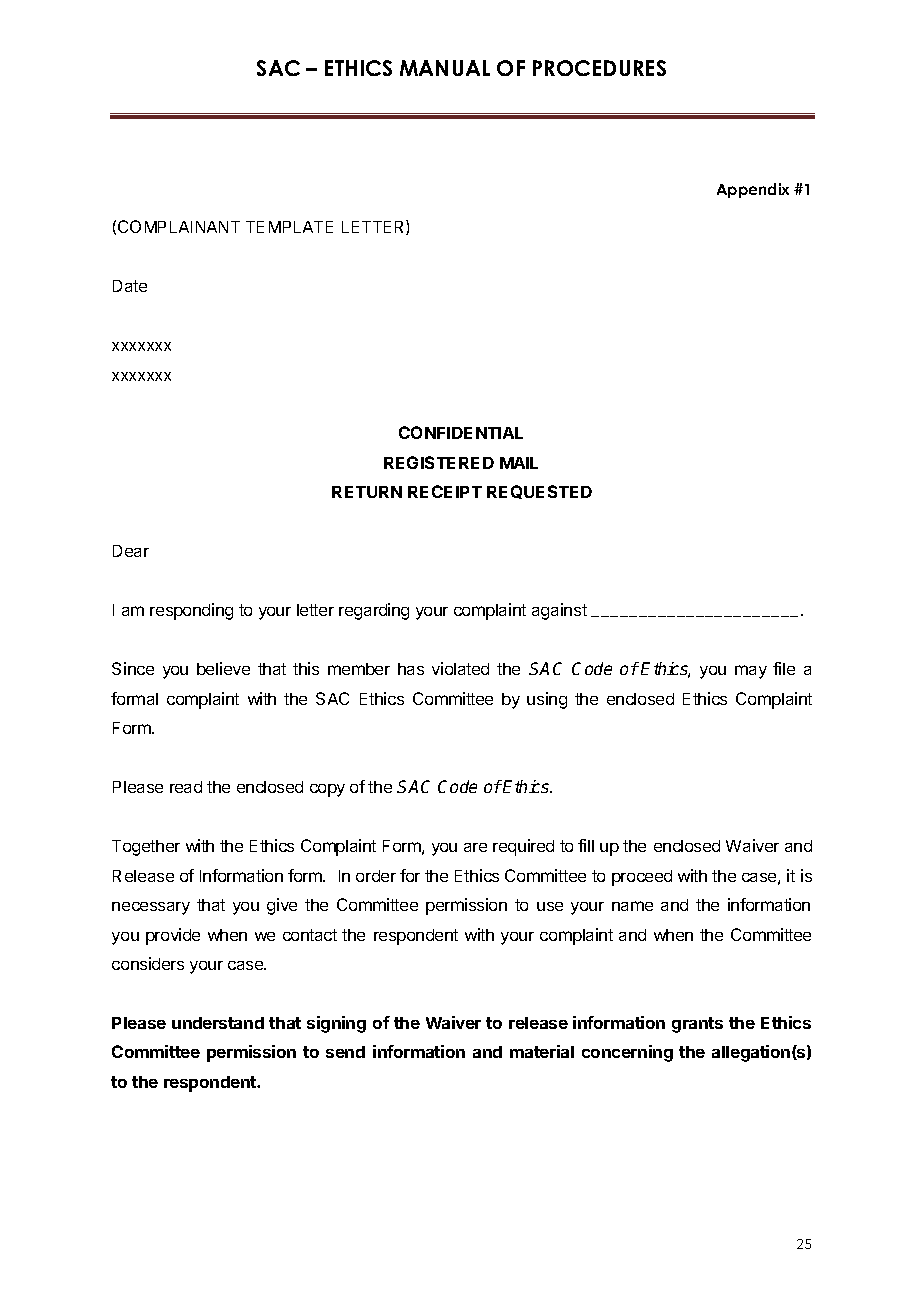  I want to click on material, so click(542, 1051).
